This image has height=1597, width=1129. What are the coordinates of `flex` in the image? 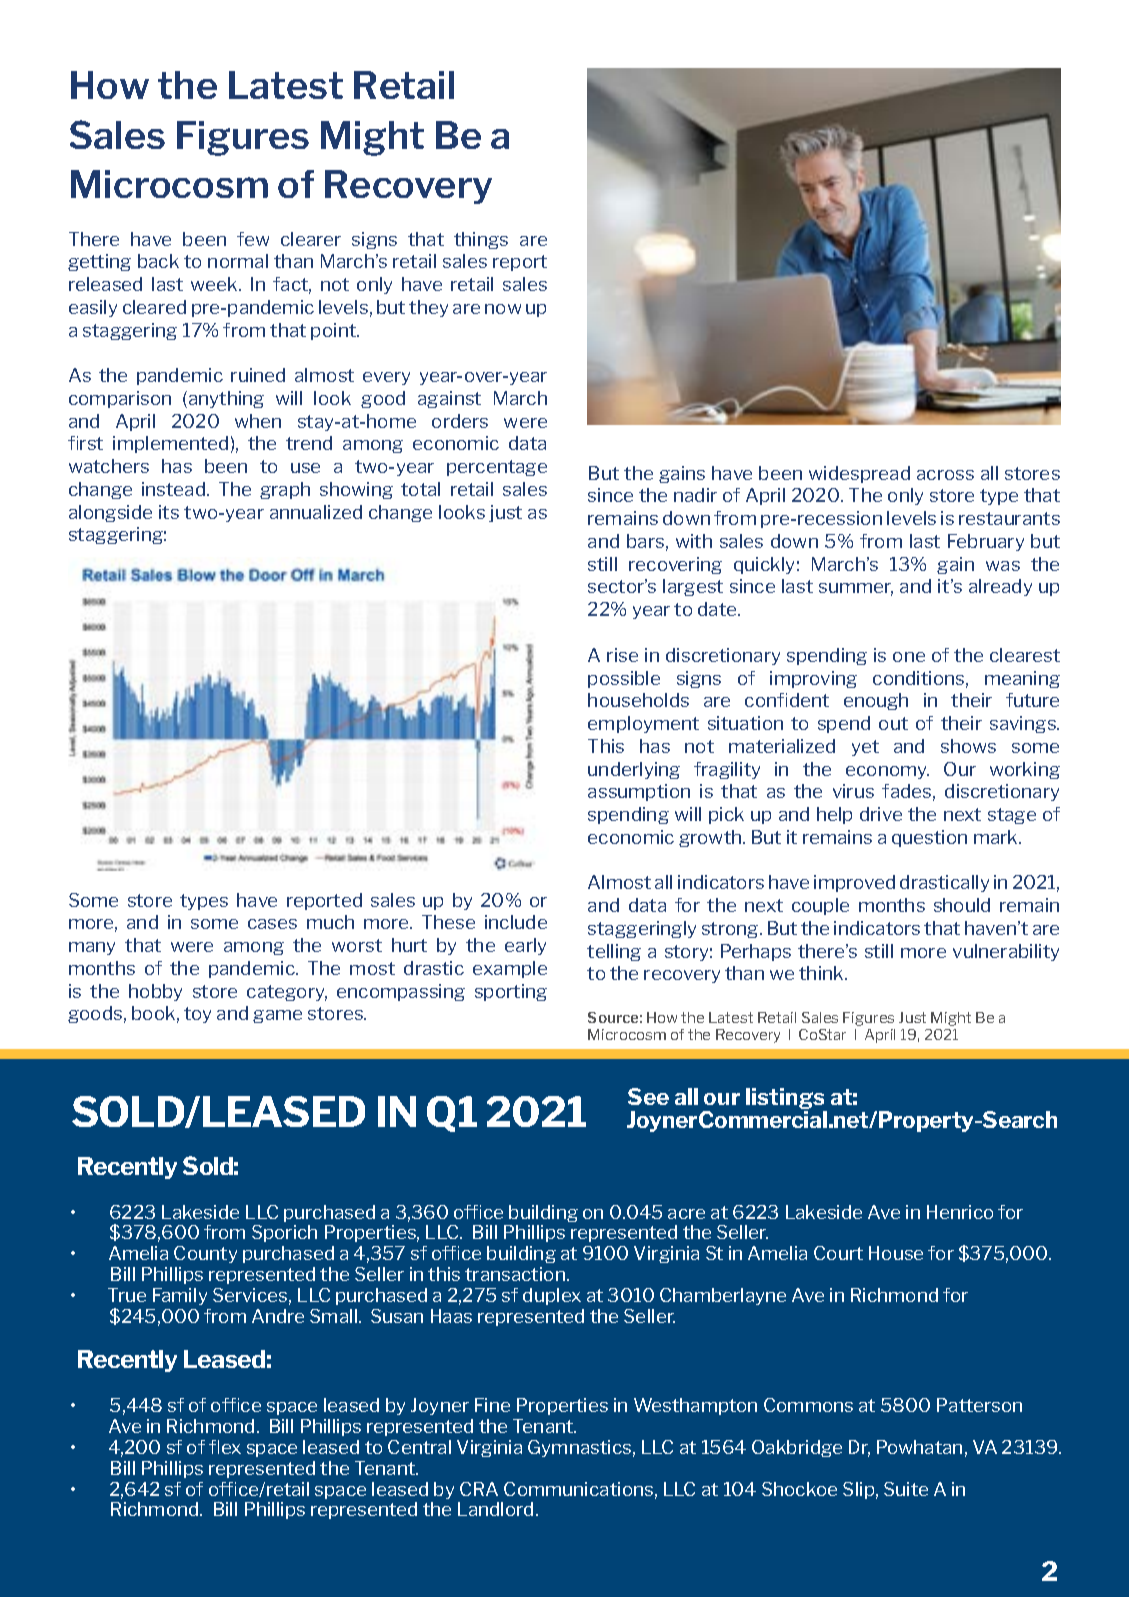 It's located at (225, 1447).
